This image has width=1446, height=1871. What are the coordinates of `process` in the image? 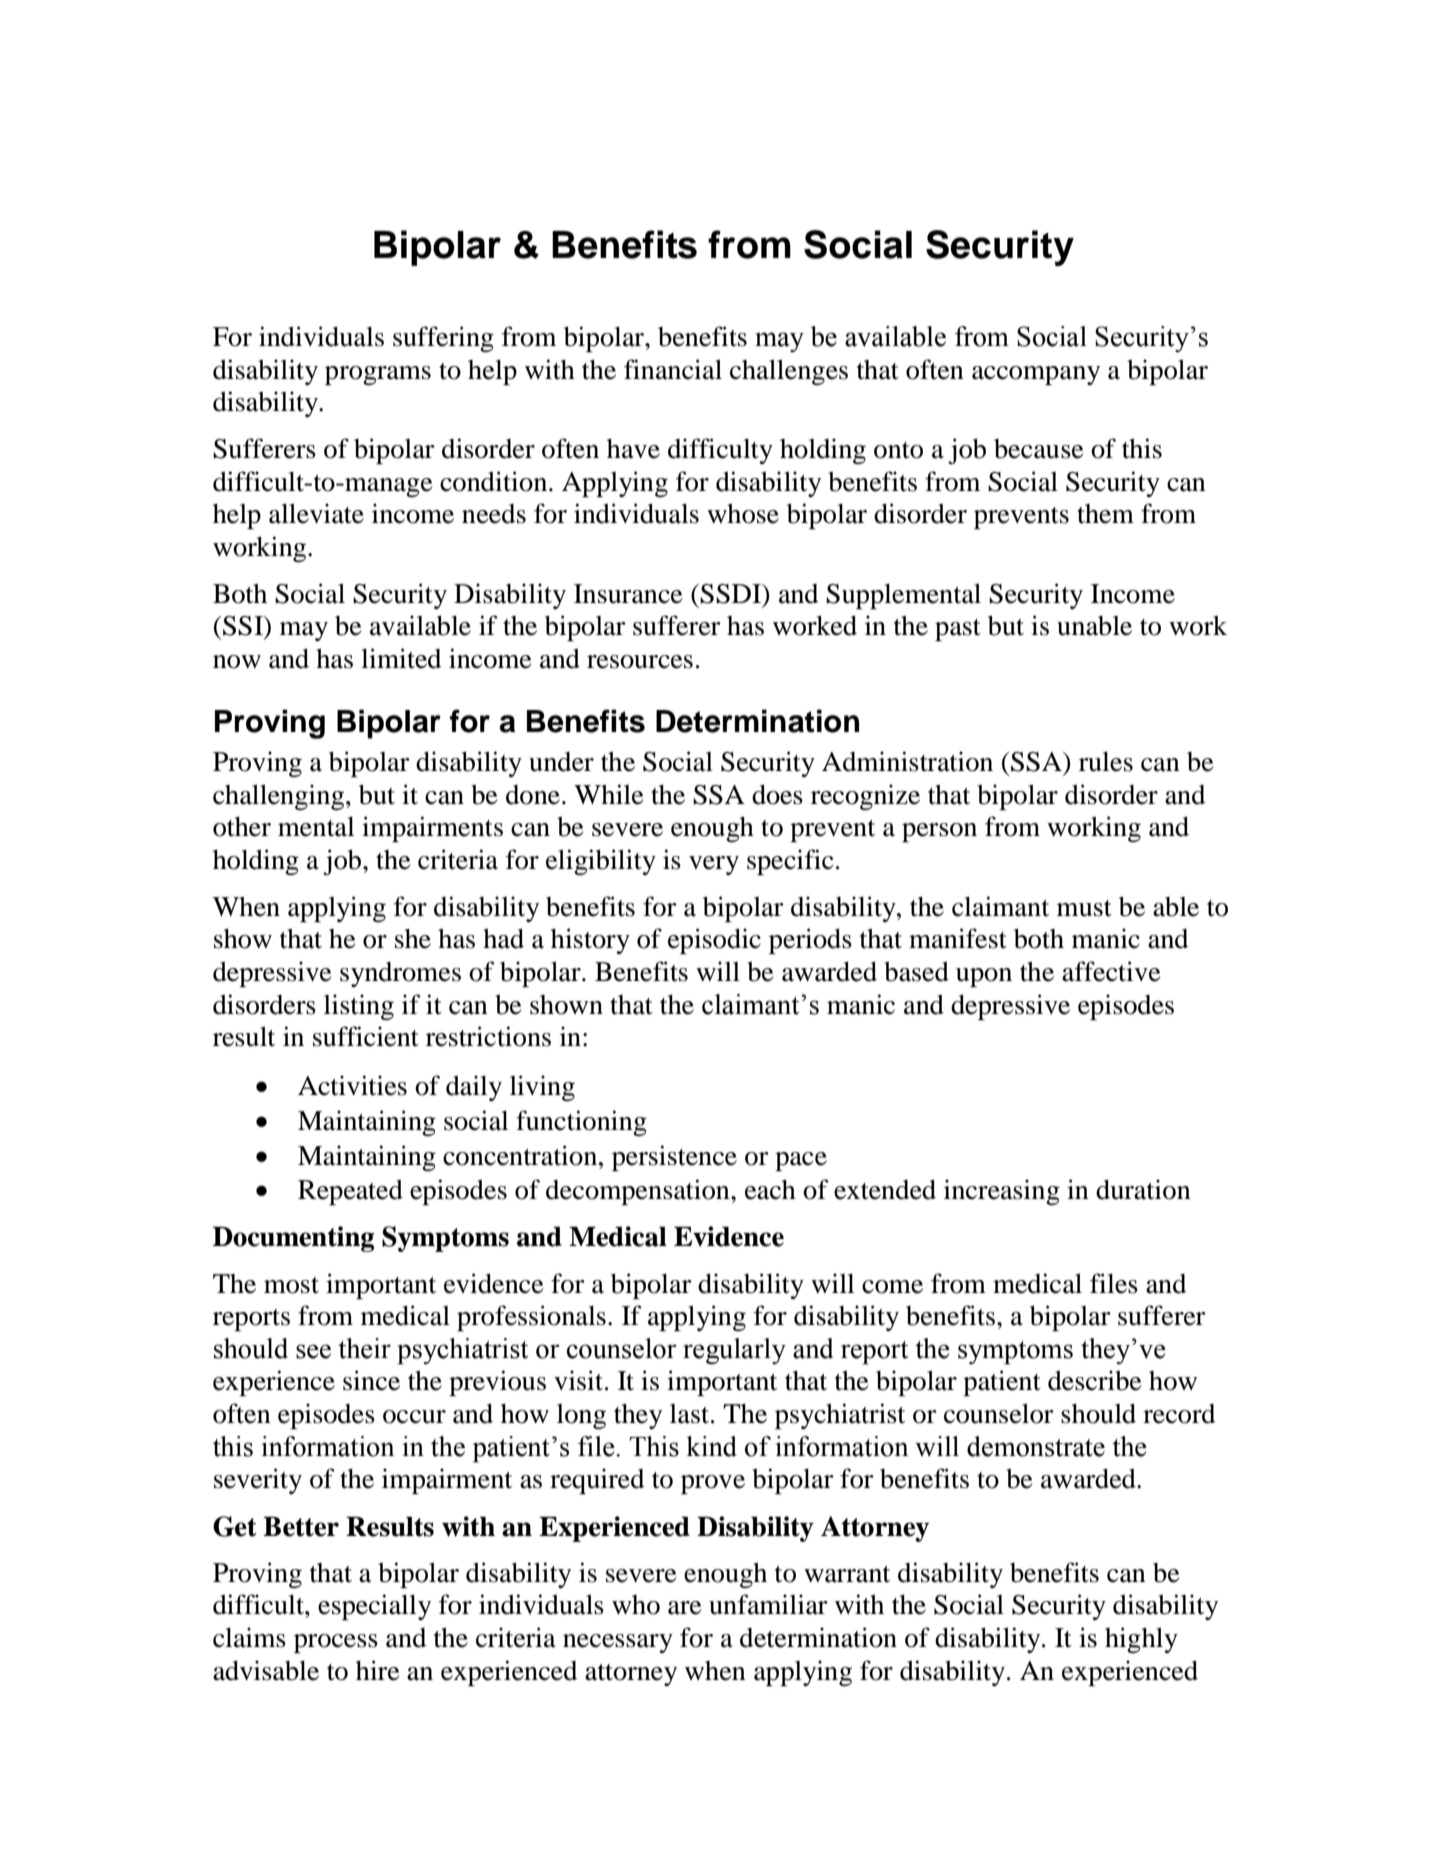 It's located at (336, 1643).
